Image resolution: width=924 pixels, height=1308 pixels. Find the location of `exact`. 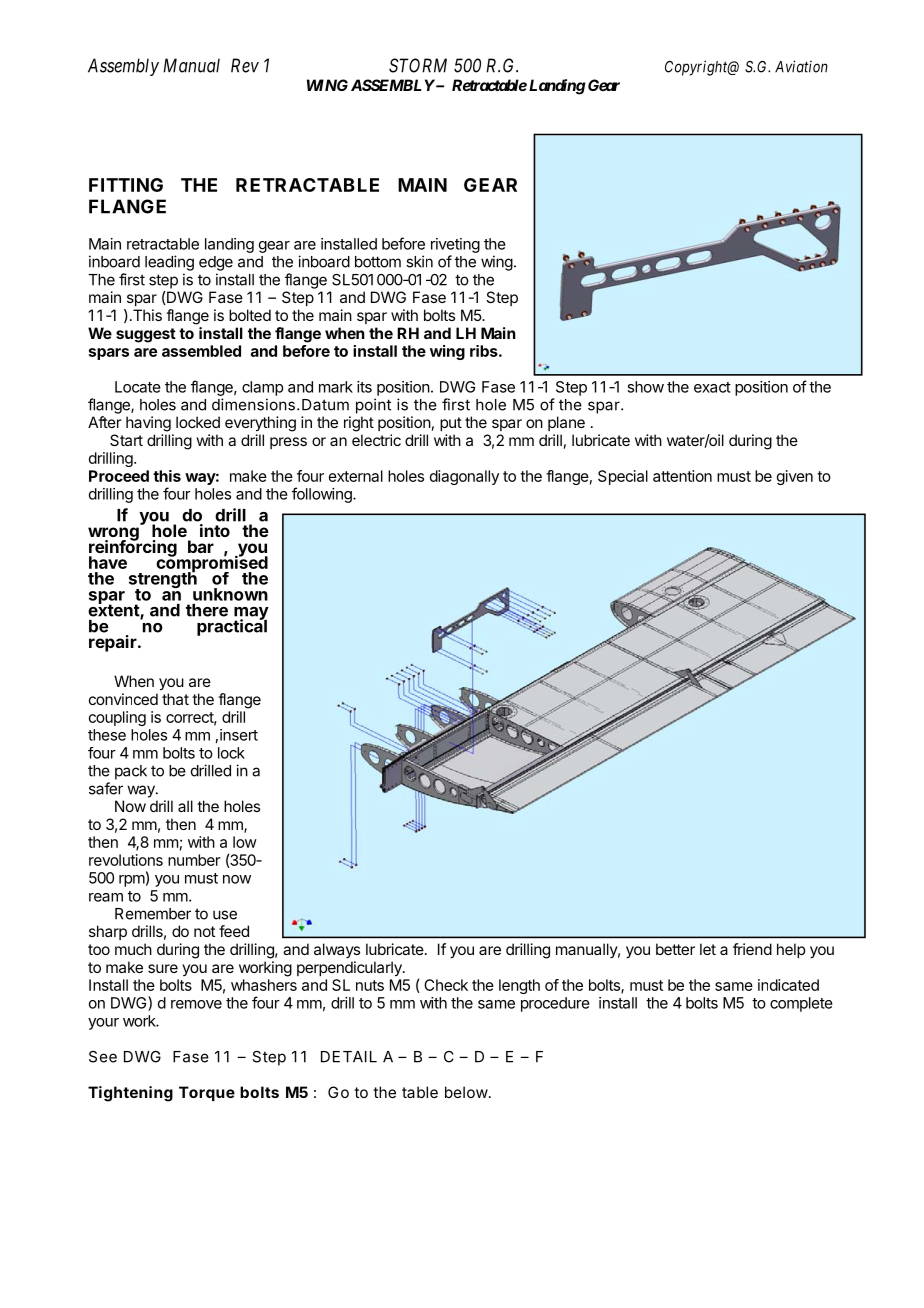

exact is located at coordinates (712, 387).
